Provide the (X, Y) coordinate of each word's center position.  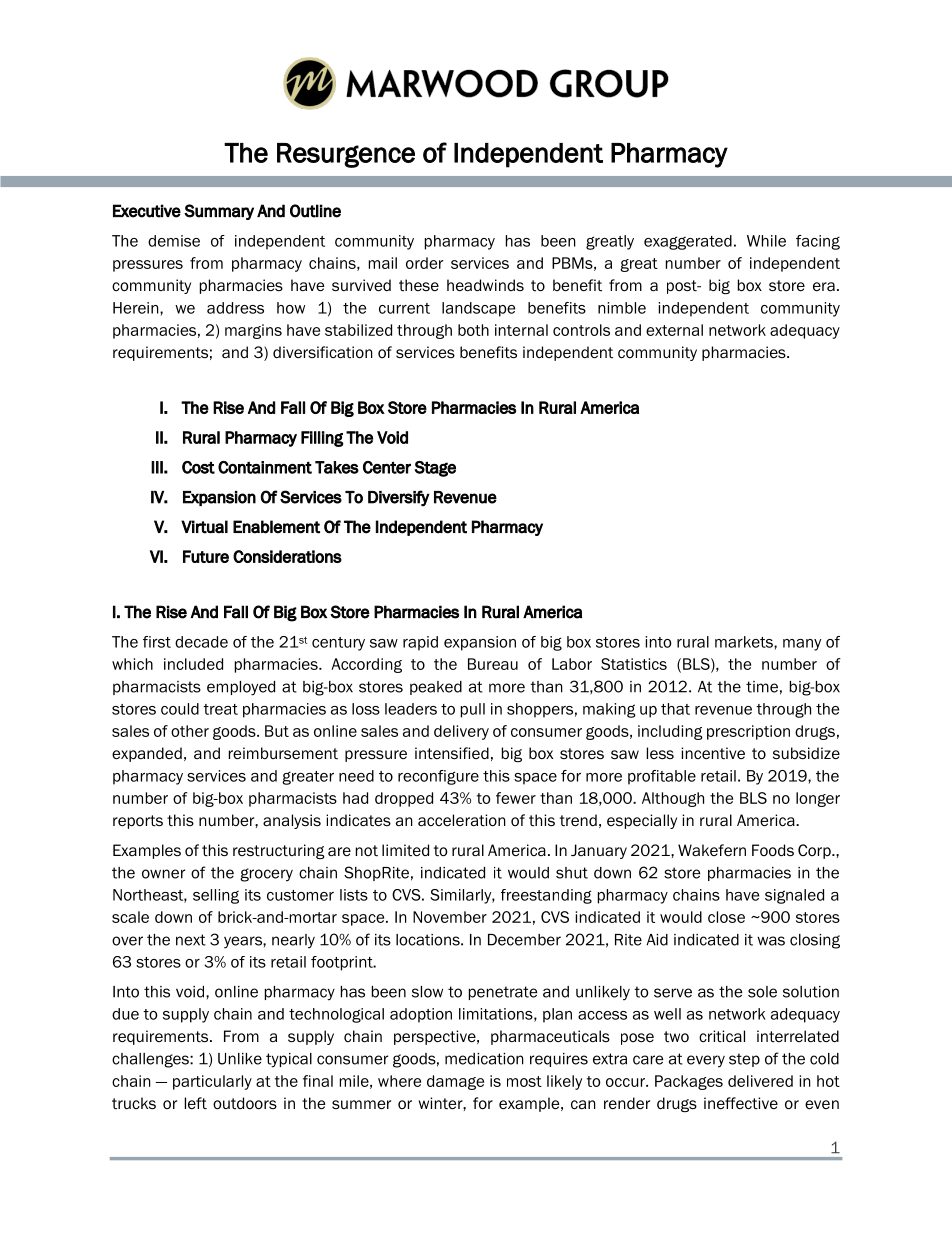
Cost (198, 467)
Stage (435, 469)
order (424, 263)
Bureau (493, 664)
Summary (219, 212)
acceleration (462, 820)
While (766, 241)
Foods (773, 850)
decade (201, 642)
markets (745, 642)
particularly (212, 1082)
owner (163, 874)
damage (455, 1082)
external (674, 330)
